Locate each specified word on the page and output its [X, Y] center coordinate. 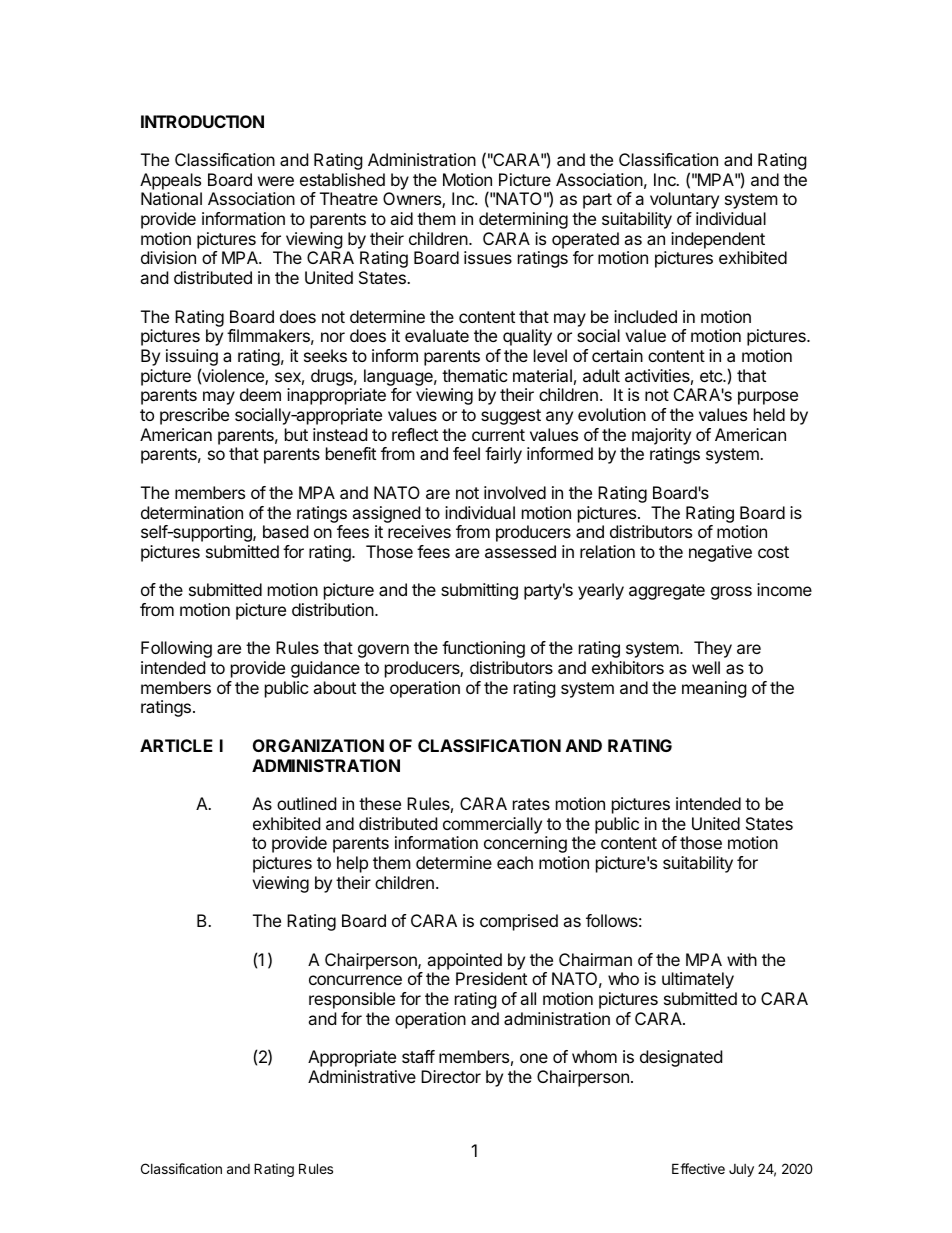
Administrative [362, 1076]
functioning [483, 649]
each [515, 862]
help [352, 864]
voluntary [684, 200]
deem [260, 394]
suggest [511, 417]
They [713, 649]
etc [712, 376]
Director [451, 1076]
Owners [413, 200]
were [276, 181]
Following [176, 649]
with [742, 959]
